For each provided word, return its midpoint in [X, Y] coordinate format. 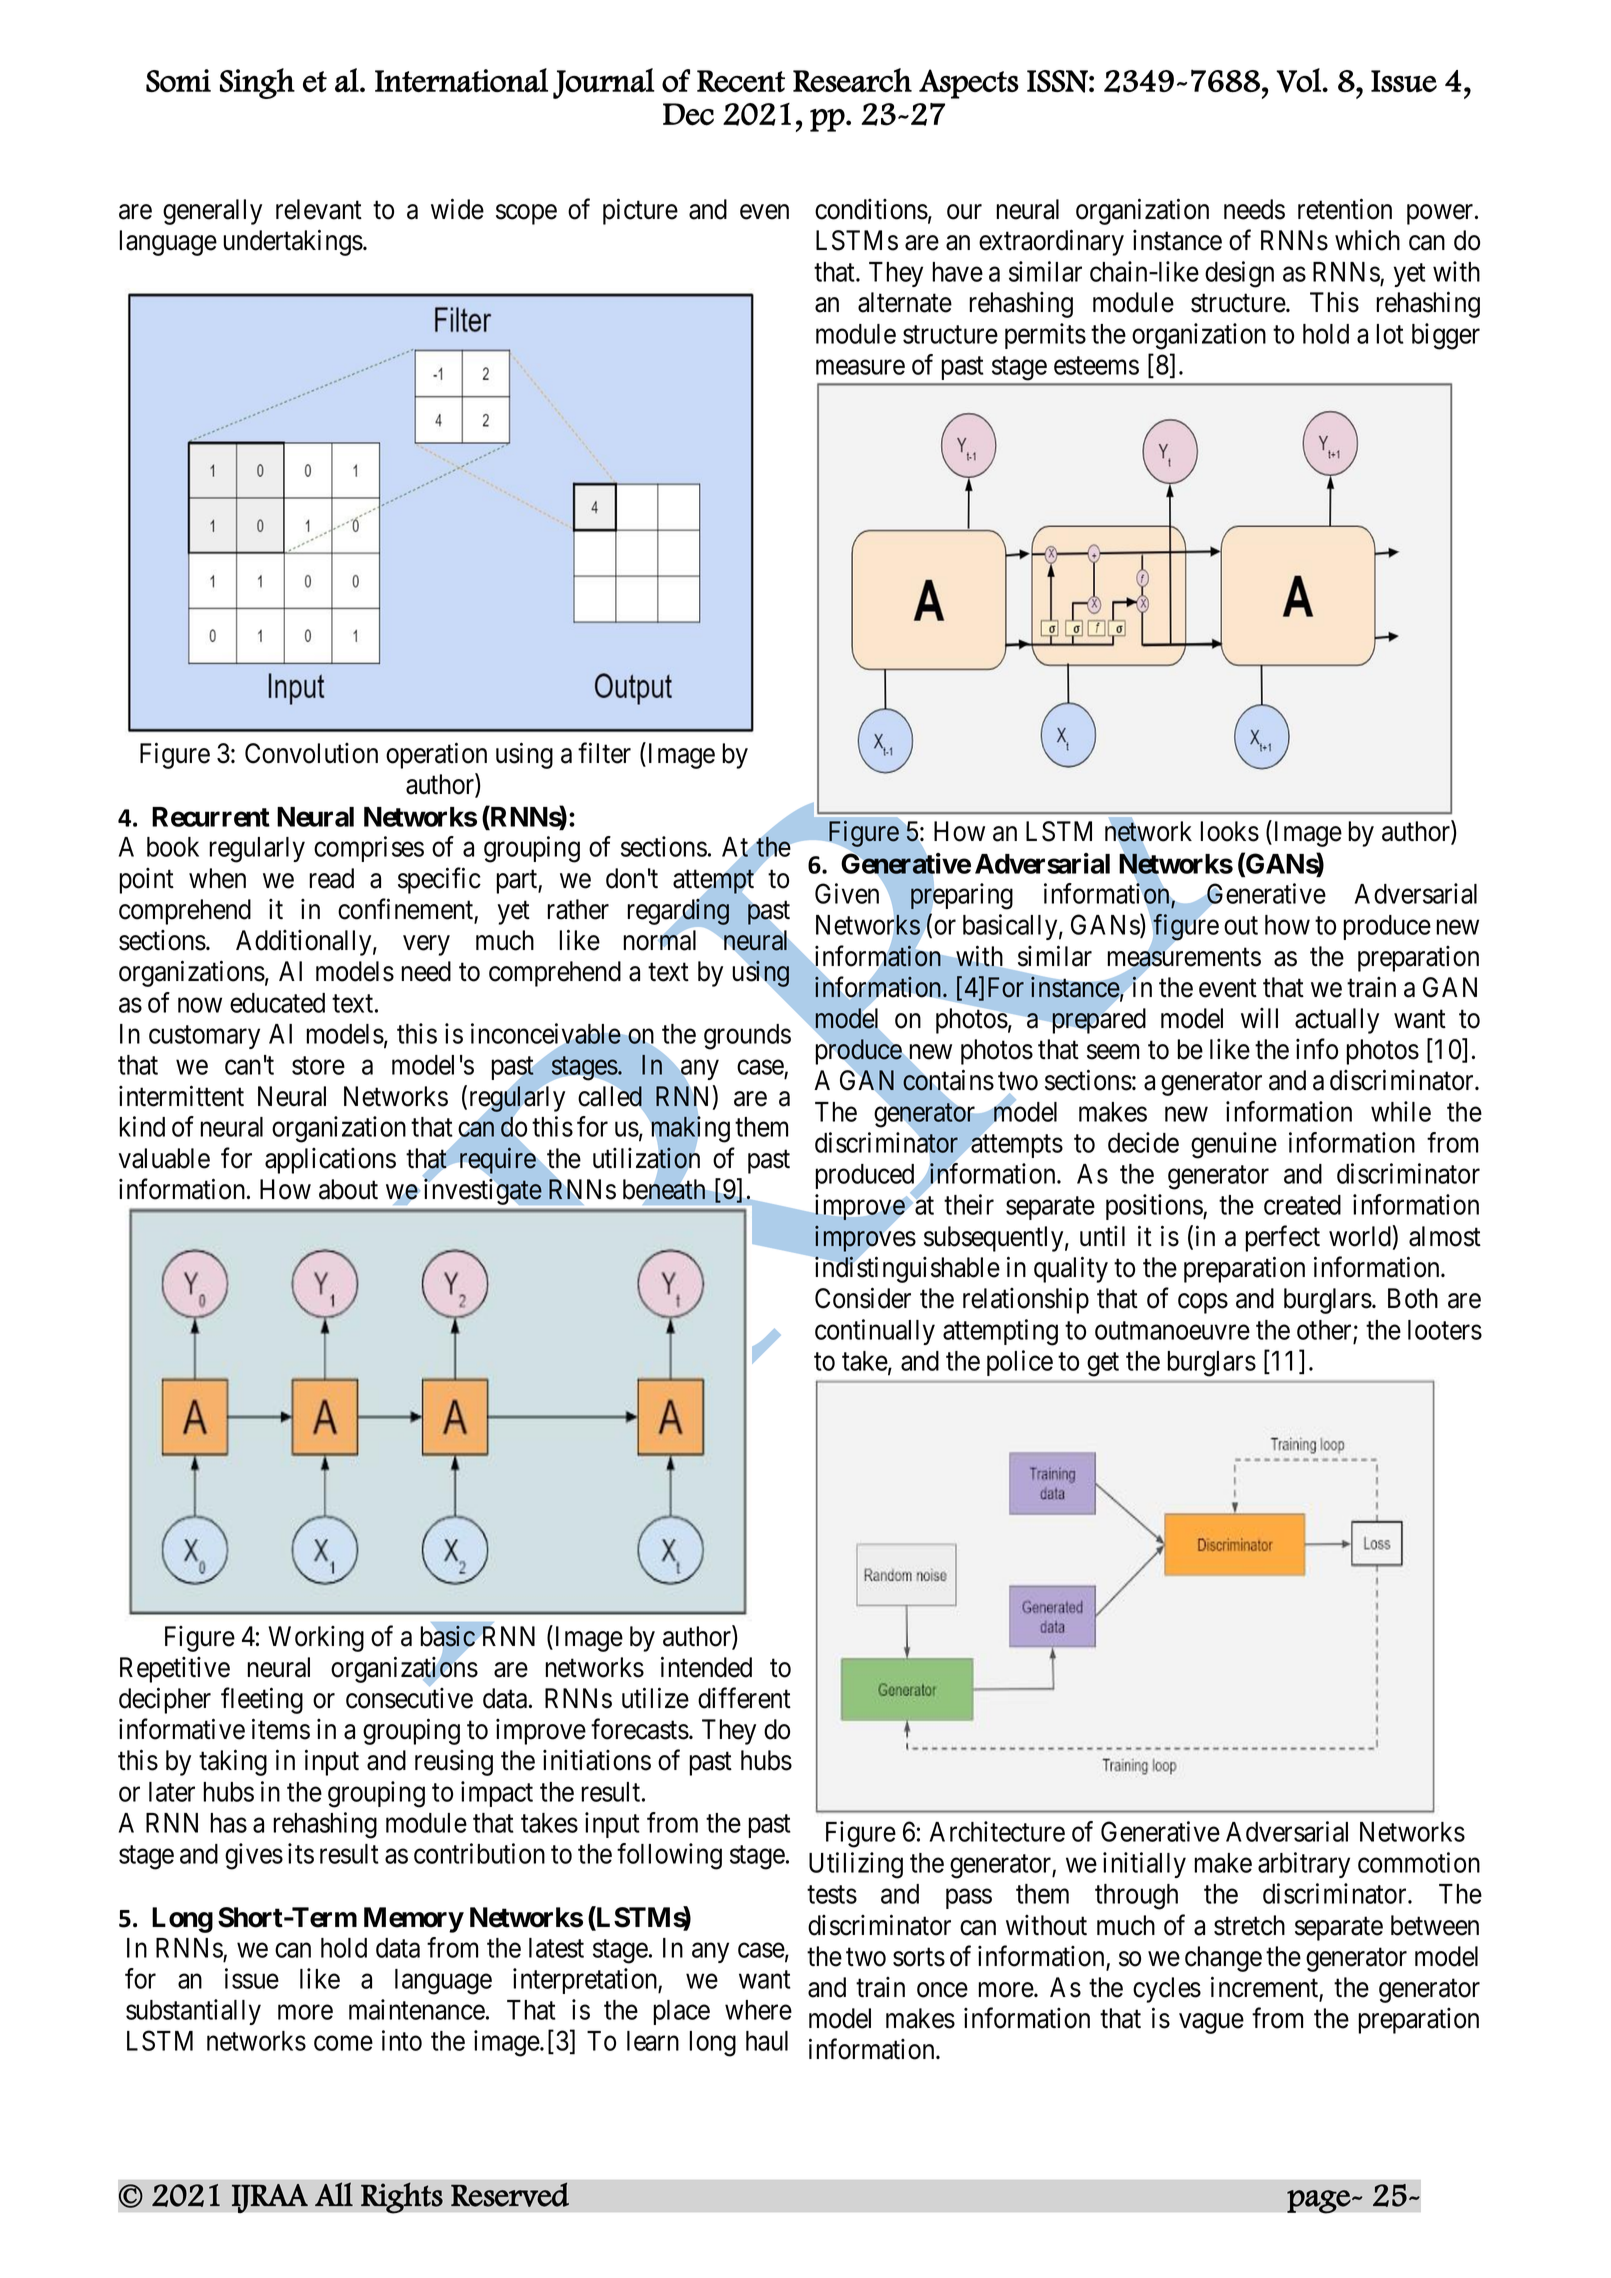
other [1324, 1330]
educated [277, 1003]
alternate [905, 302]
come [343, 2043]
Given [847, 893]
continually [875, 1332]
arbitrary [1304, 1865]
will [1259, 1018]
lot [1390, 334]
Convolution [311, 753]
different [744, 1698]
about [348, 1189]
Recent [741, 81]
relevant [319, 209]
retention [1345, 209]
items [281, 1729]
